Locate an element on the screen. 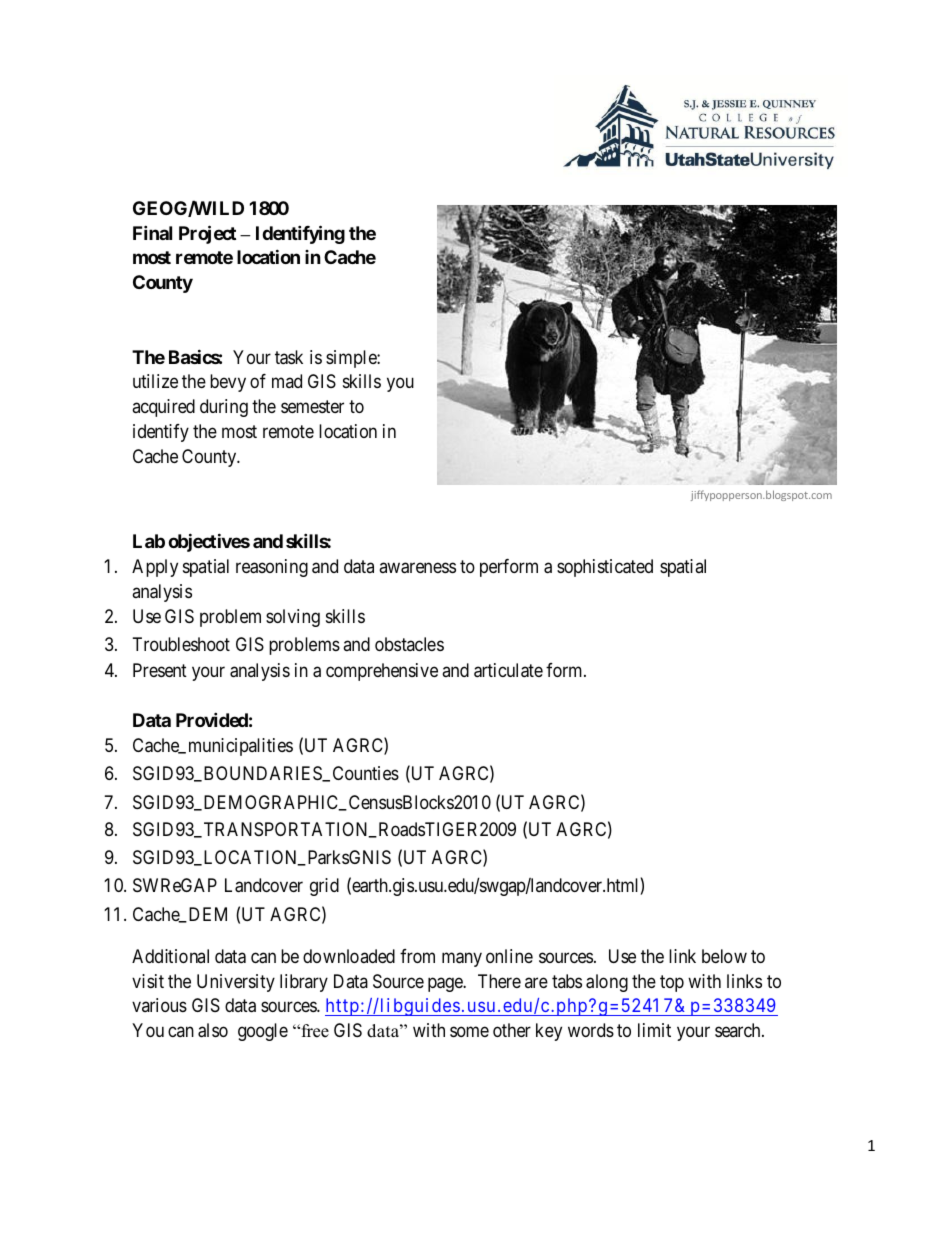  Lab is located at coordinates (149, 541).
